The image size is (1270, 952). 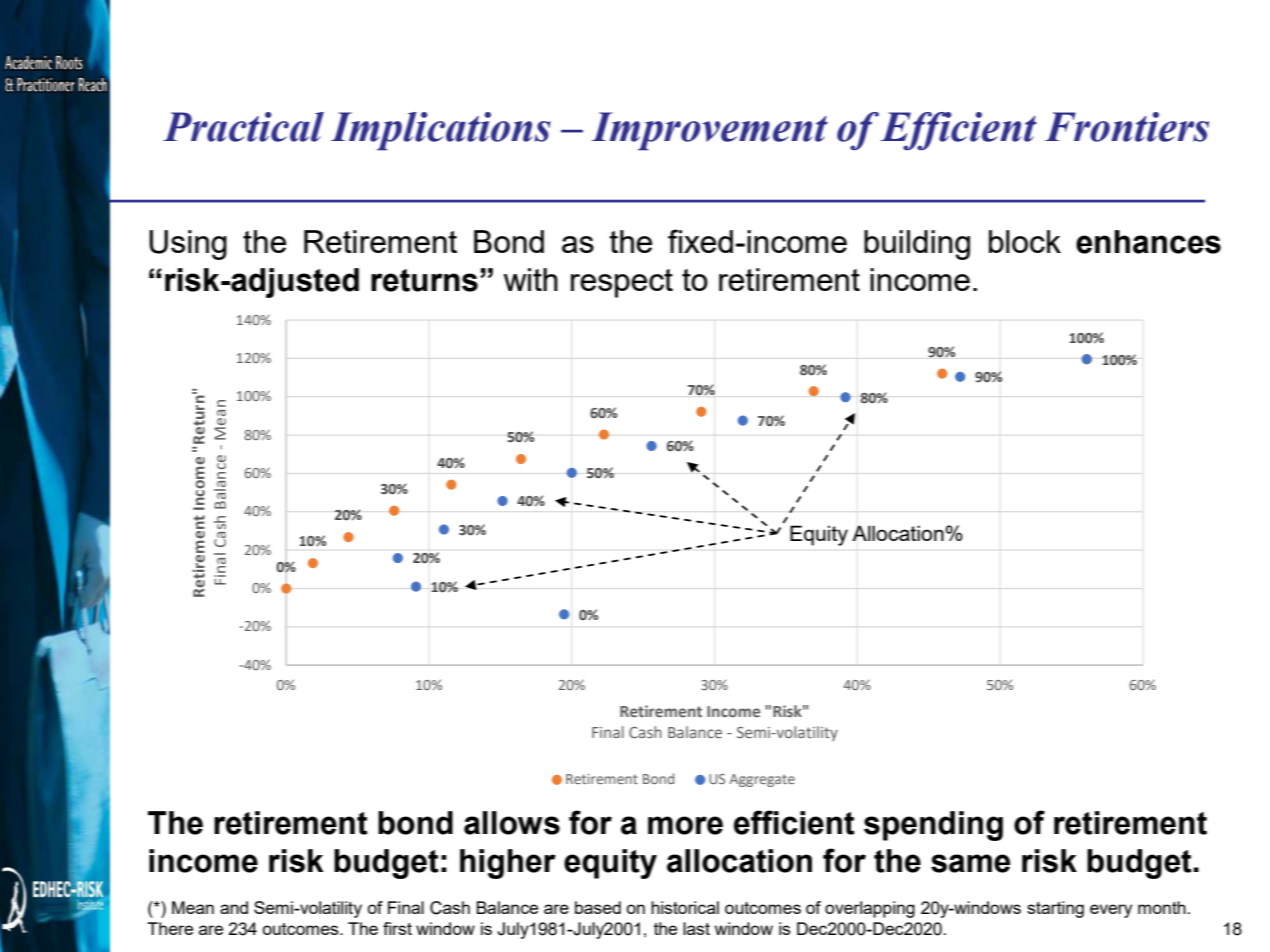 What do you see at coordinates (933, 826) in the page?
I see `spending` at bounding box center [933, 826].
